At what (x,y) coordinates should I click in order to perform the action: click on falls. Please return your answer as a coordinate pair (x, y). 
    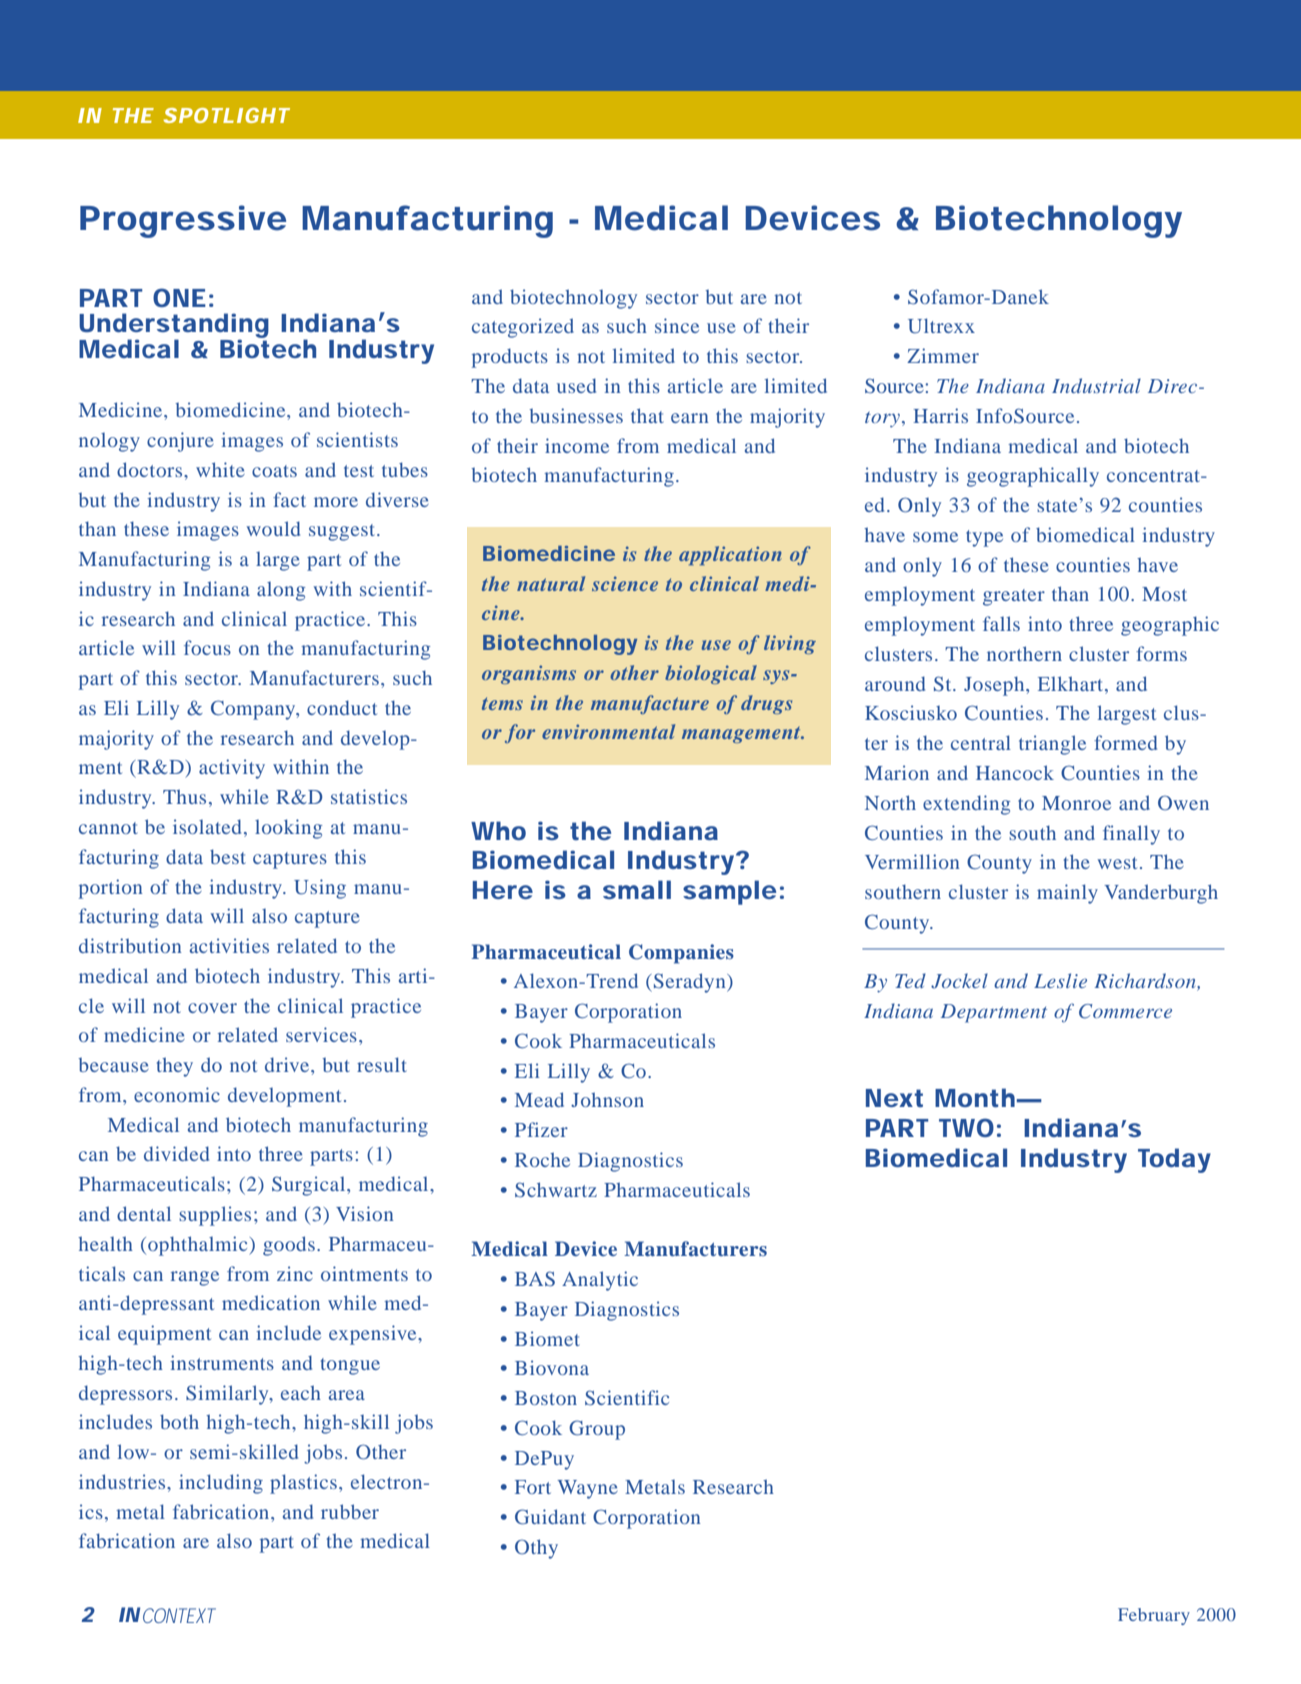
    Looking at the image, I should click on (1001, 623).
